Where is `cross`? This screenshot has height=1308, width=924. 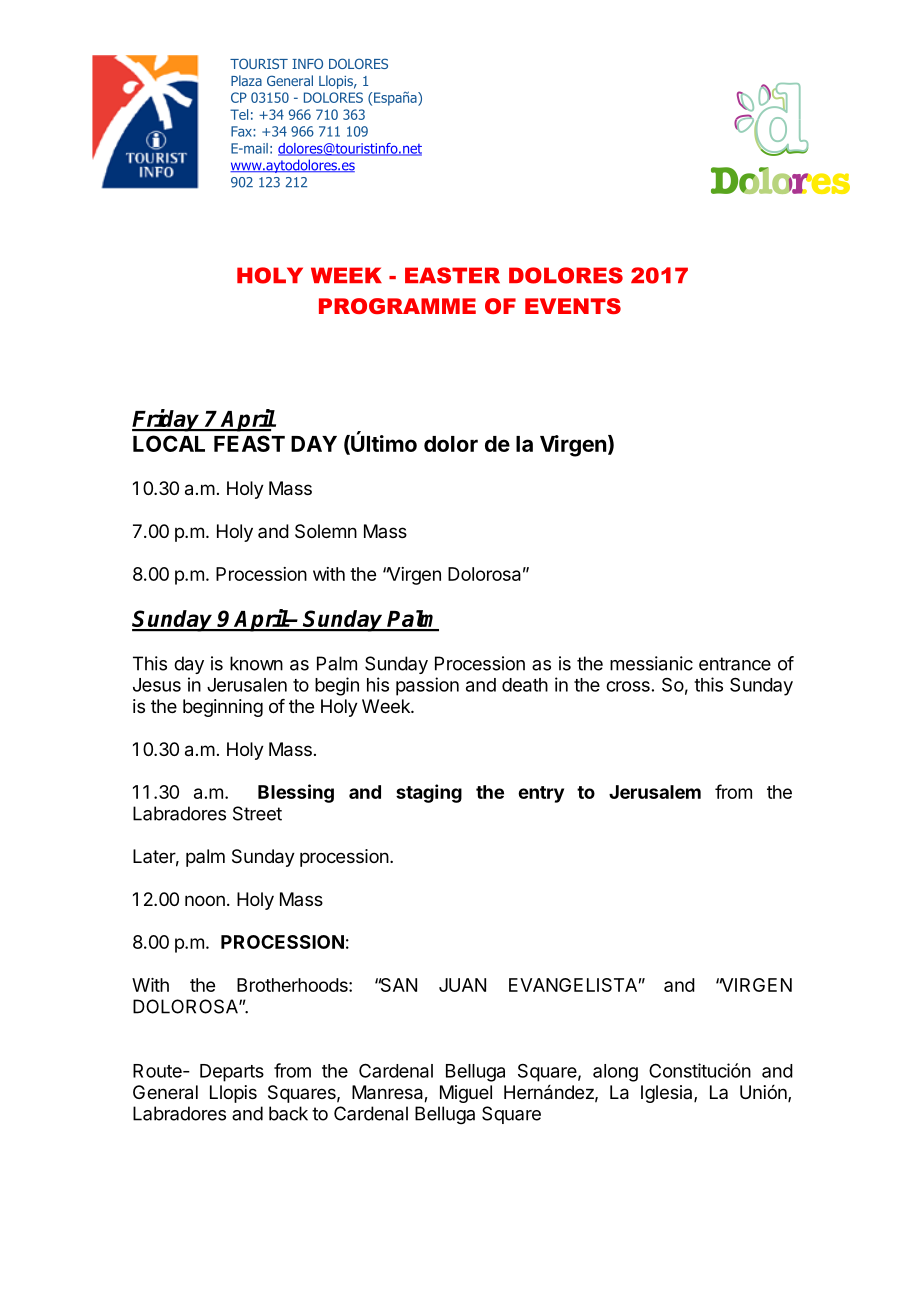
cross is located at coordinates (628, 686).
